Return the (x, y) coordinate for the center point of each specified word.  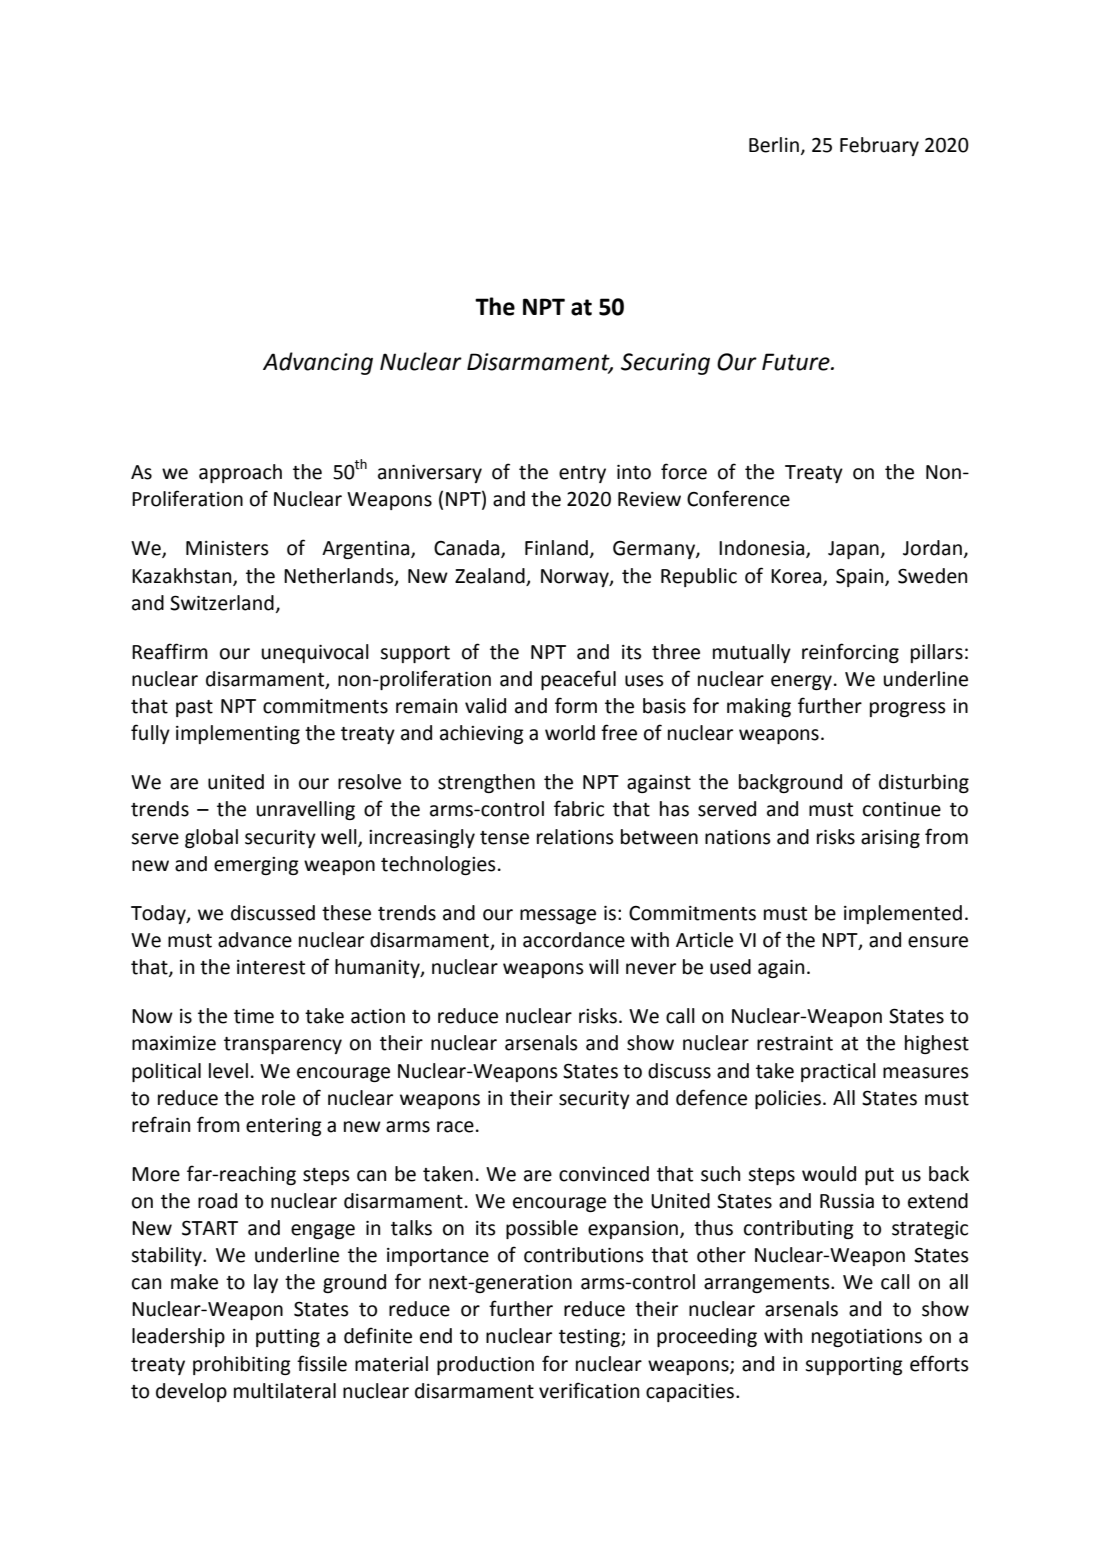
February (879, 146)
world (570, 733)
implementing (238, 734)
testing (590, 1338)
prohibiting (242, 1365)
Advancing (318, 363)
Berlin (774, 145)
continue (902, 809)
